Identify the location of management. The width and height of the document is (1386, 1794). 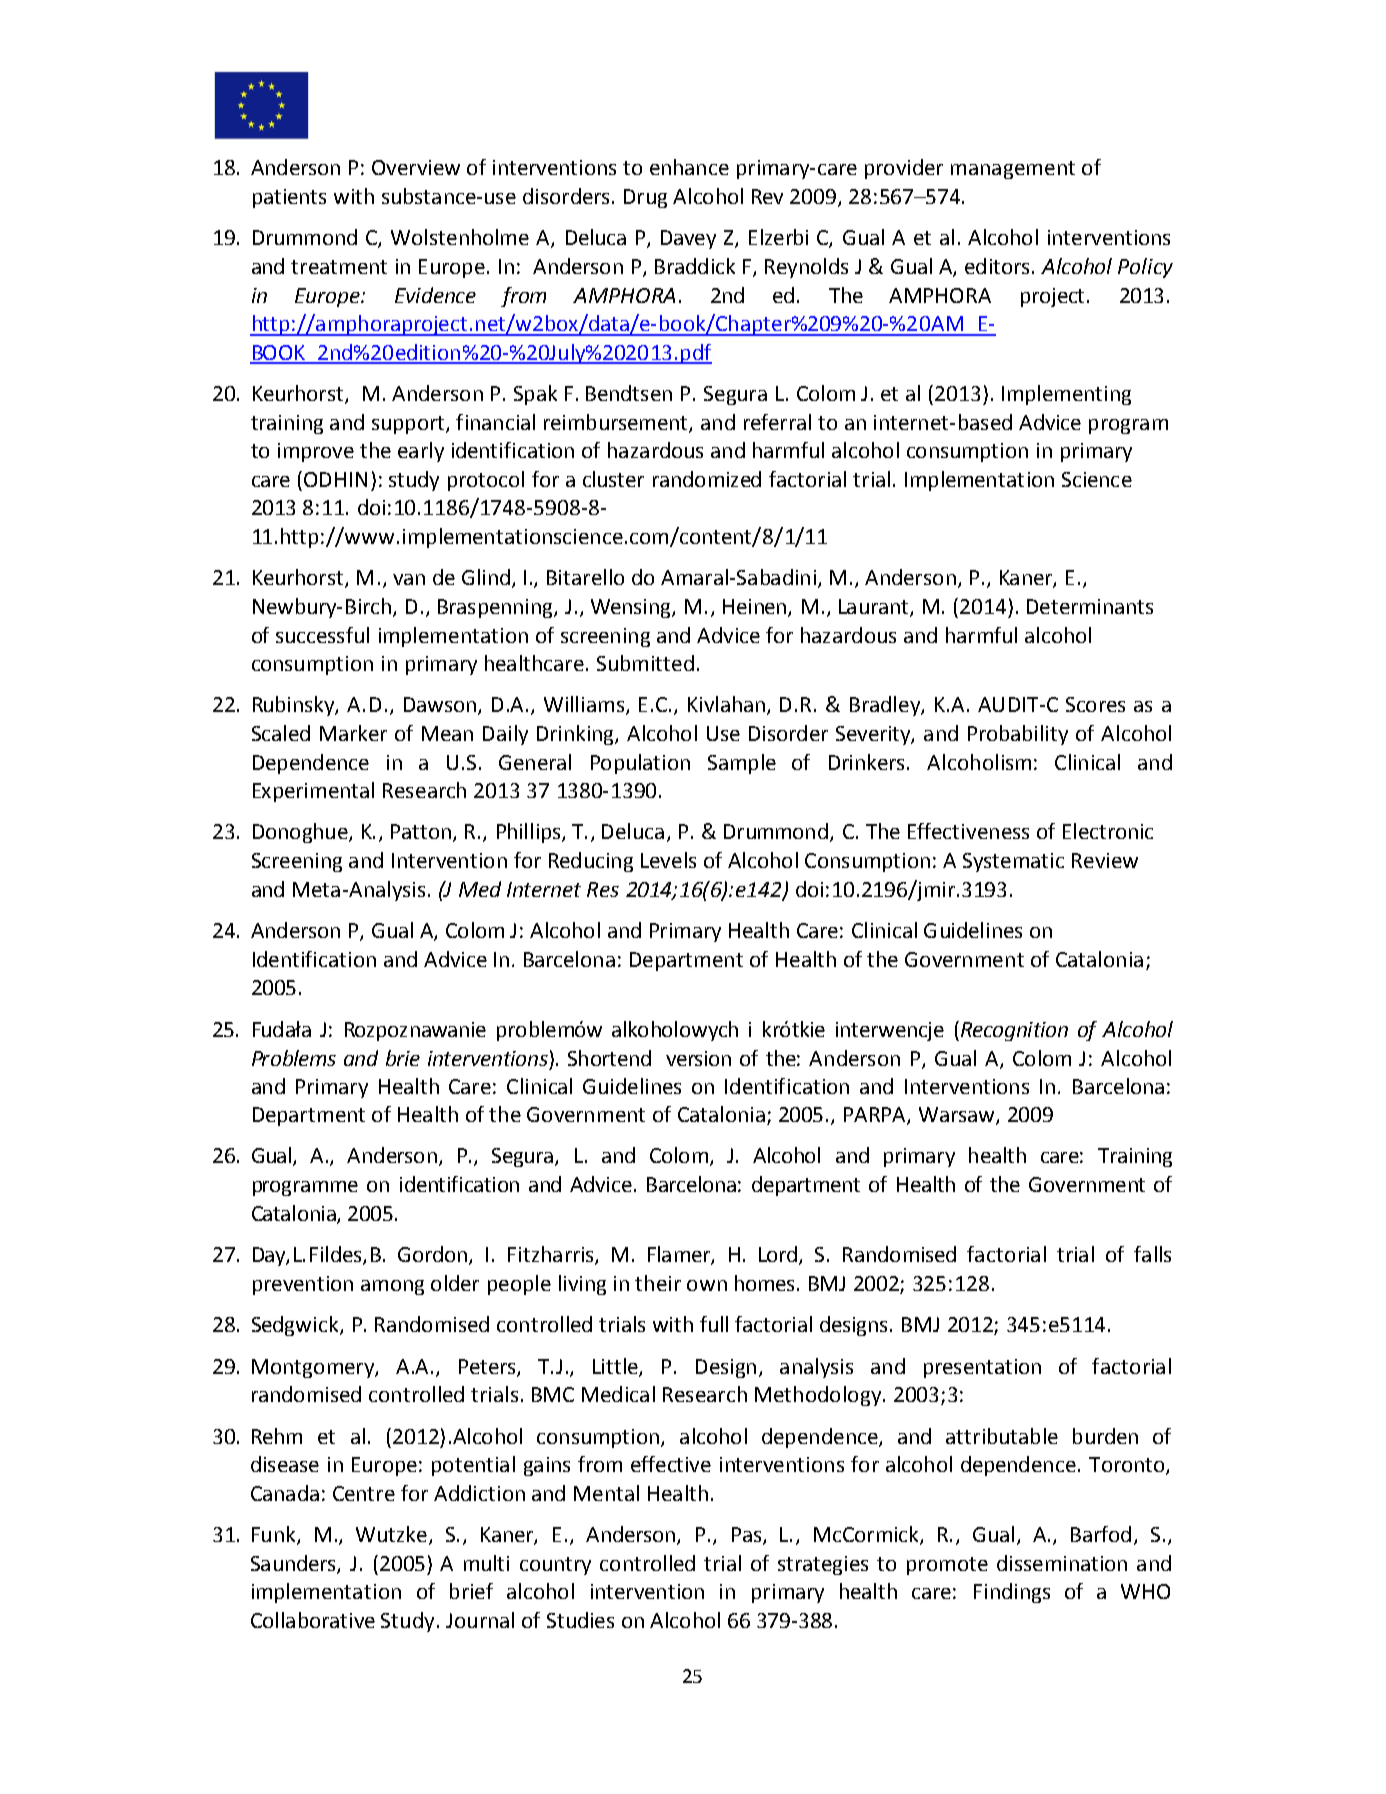
(1013, 170).
